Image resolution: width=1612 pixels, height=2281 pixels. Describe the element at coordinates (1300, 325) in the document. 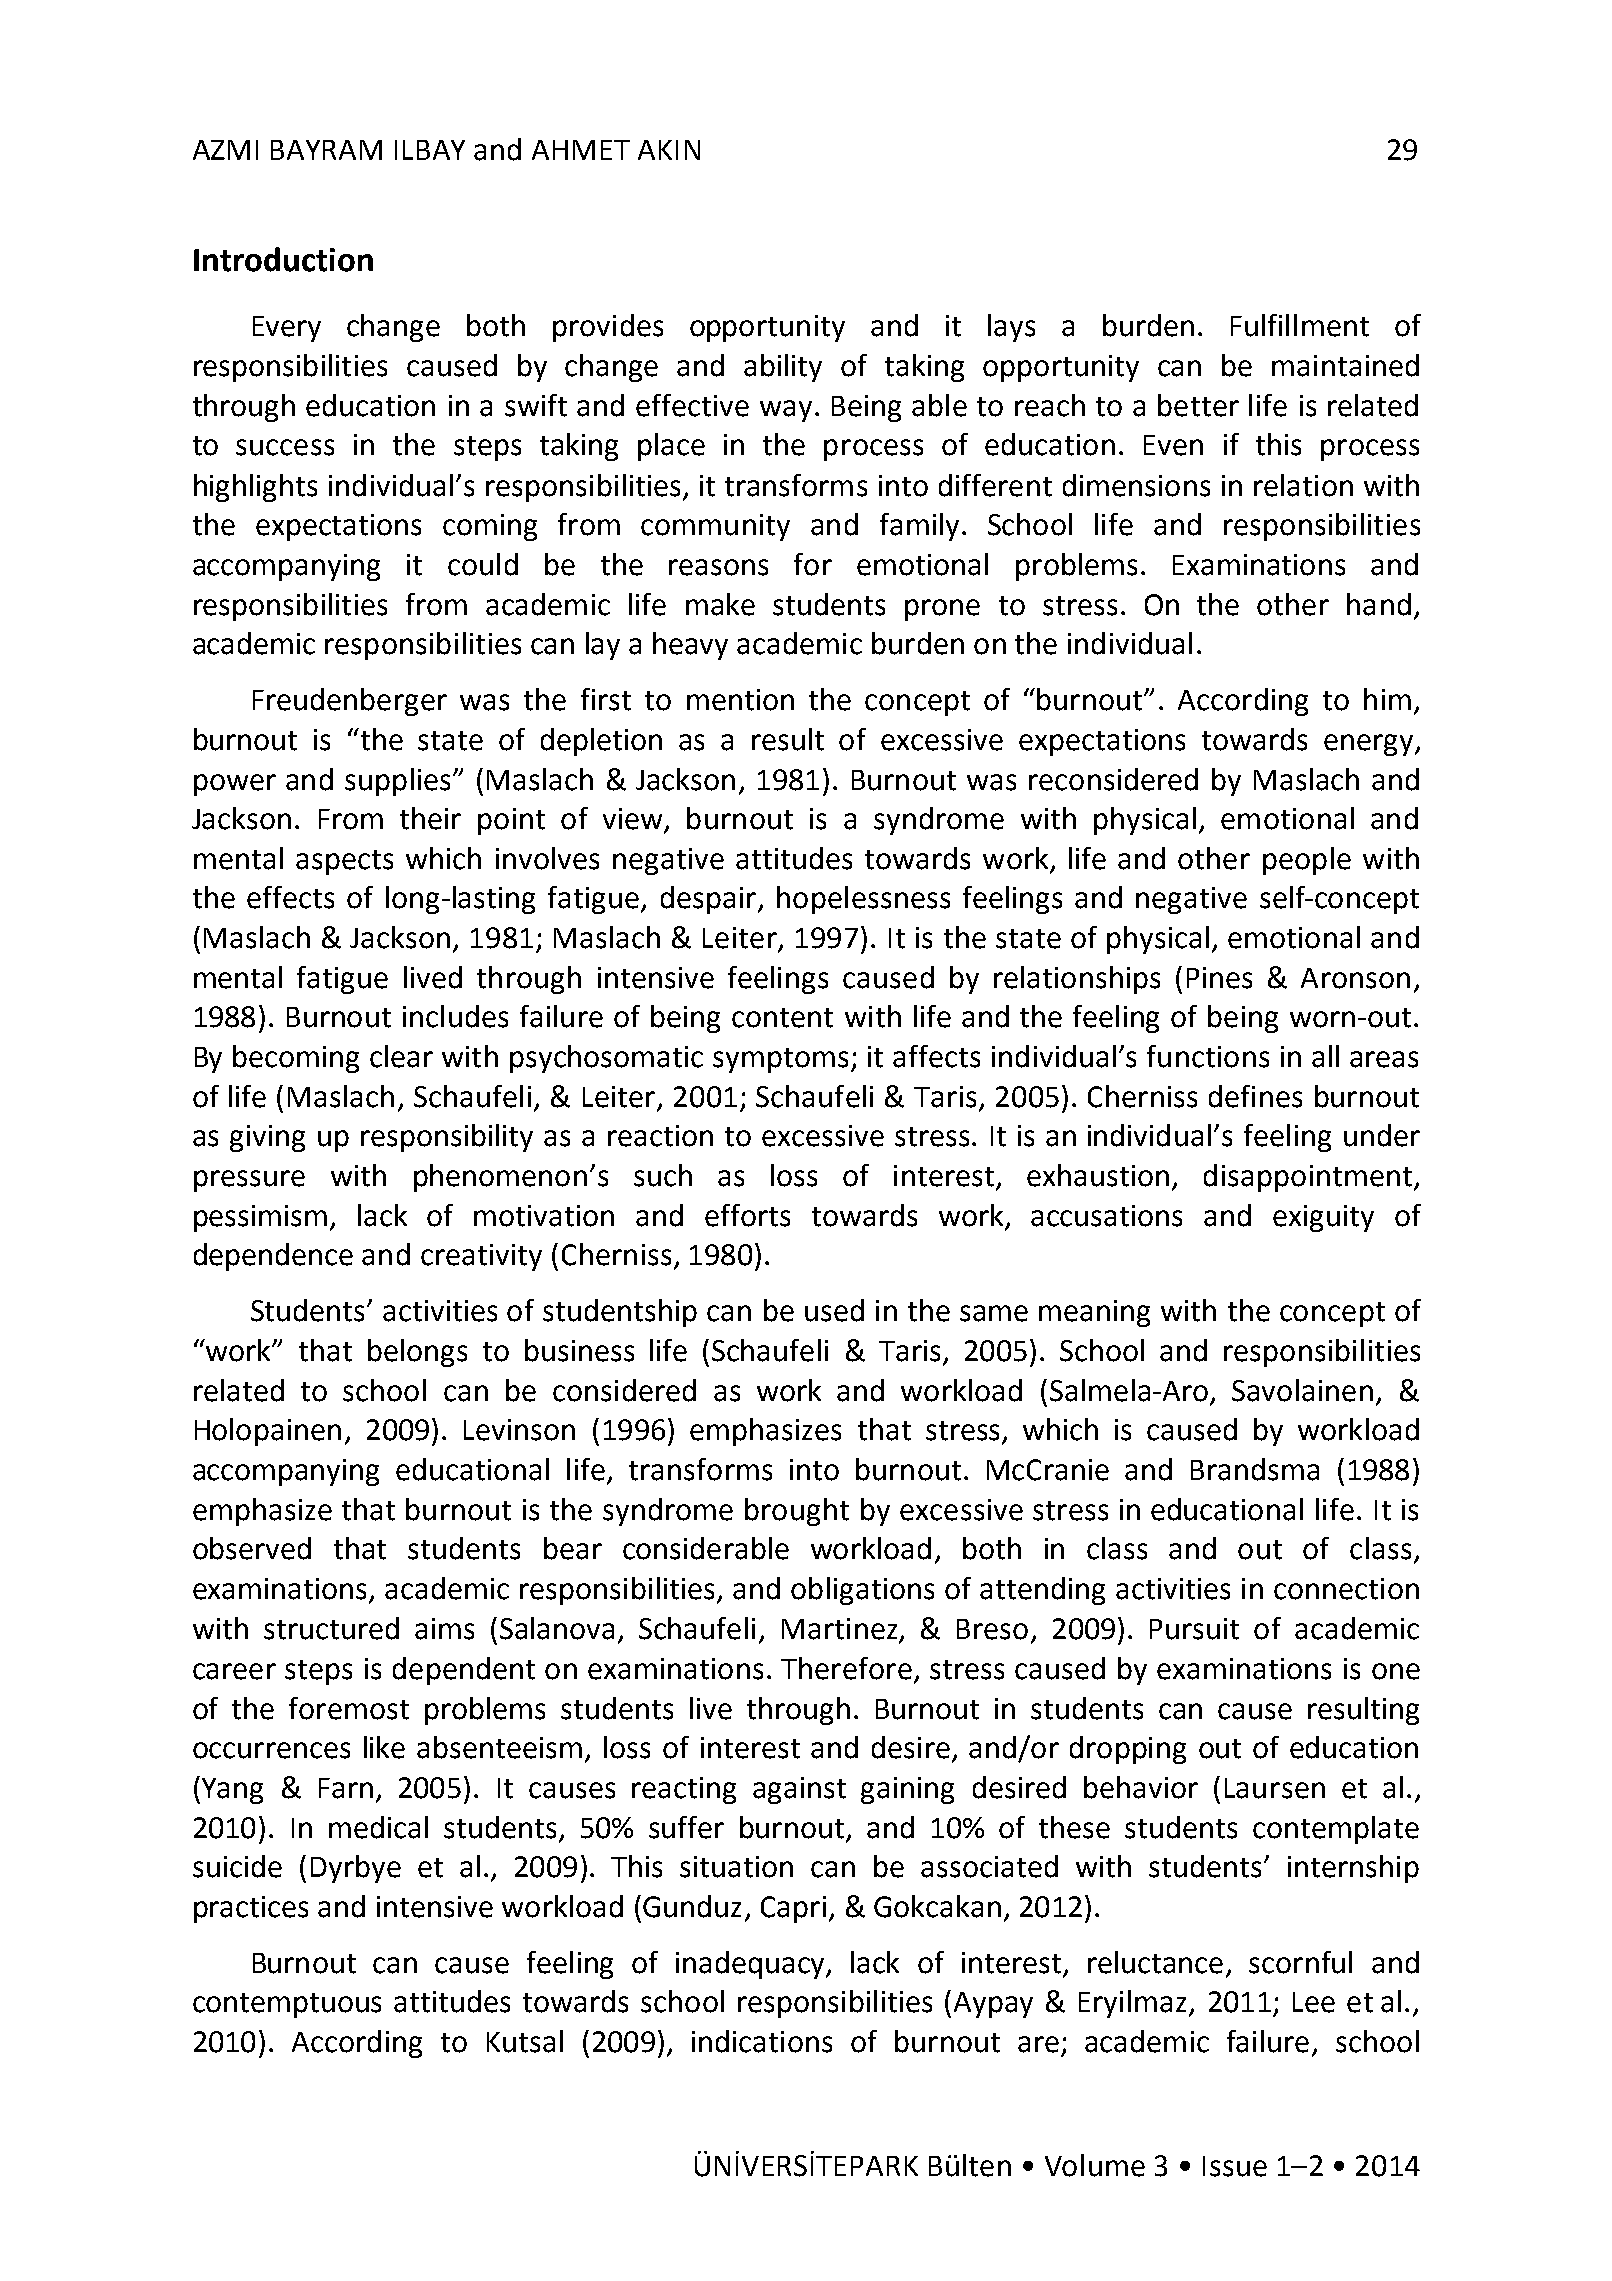

I see `Fulfillment` at that location.
